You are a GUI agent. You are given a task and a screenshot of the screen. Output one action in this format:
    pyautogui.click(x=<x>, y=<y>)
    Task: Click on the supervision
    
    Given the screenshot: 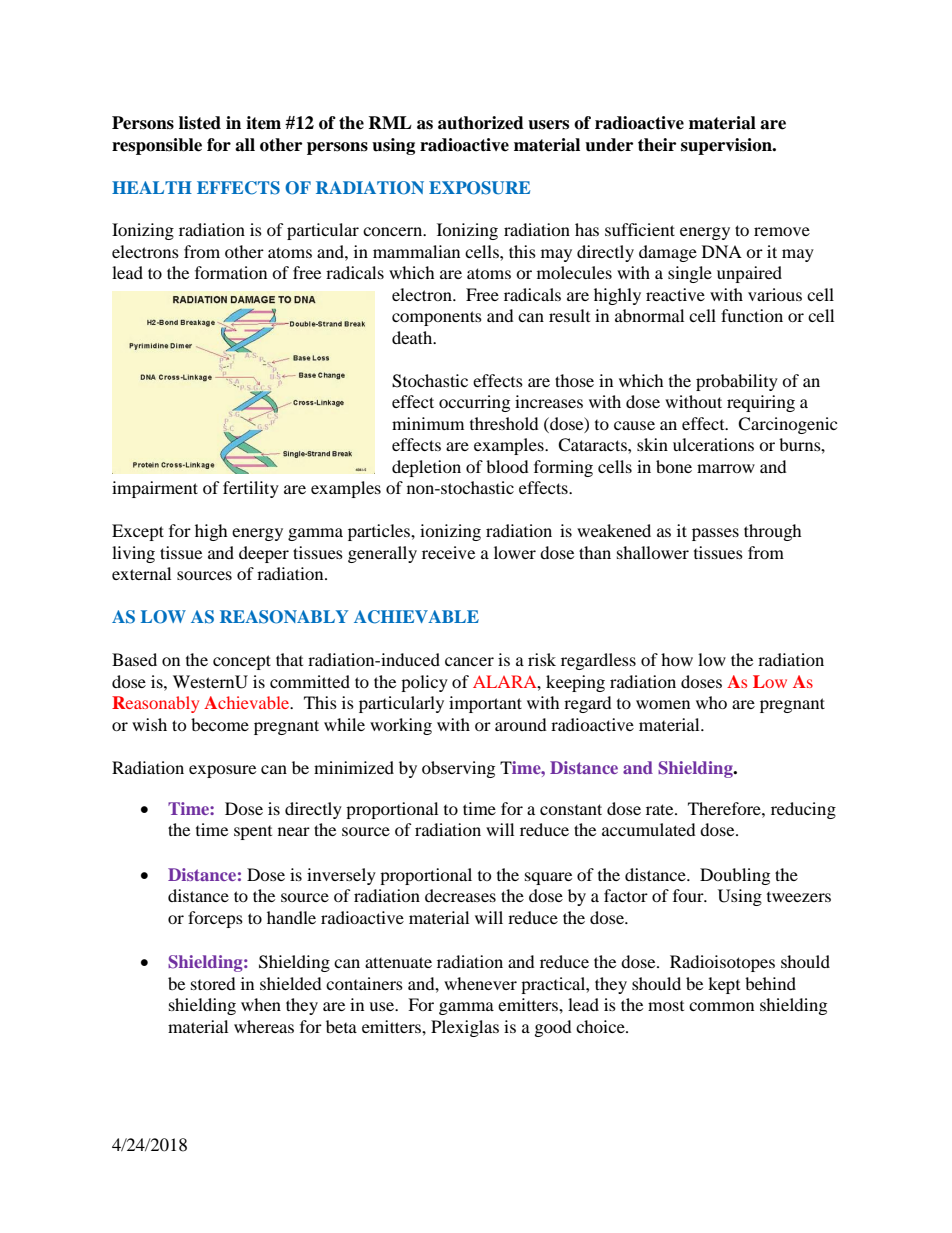 What is the action you would take?
    pyautogui.click(x=727, y=146)
